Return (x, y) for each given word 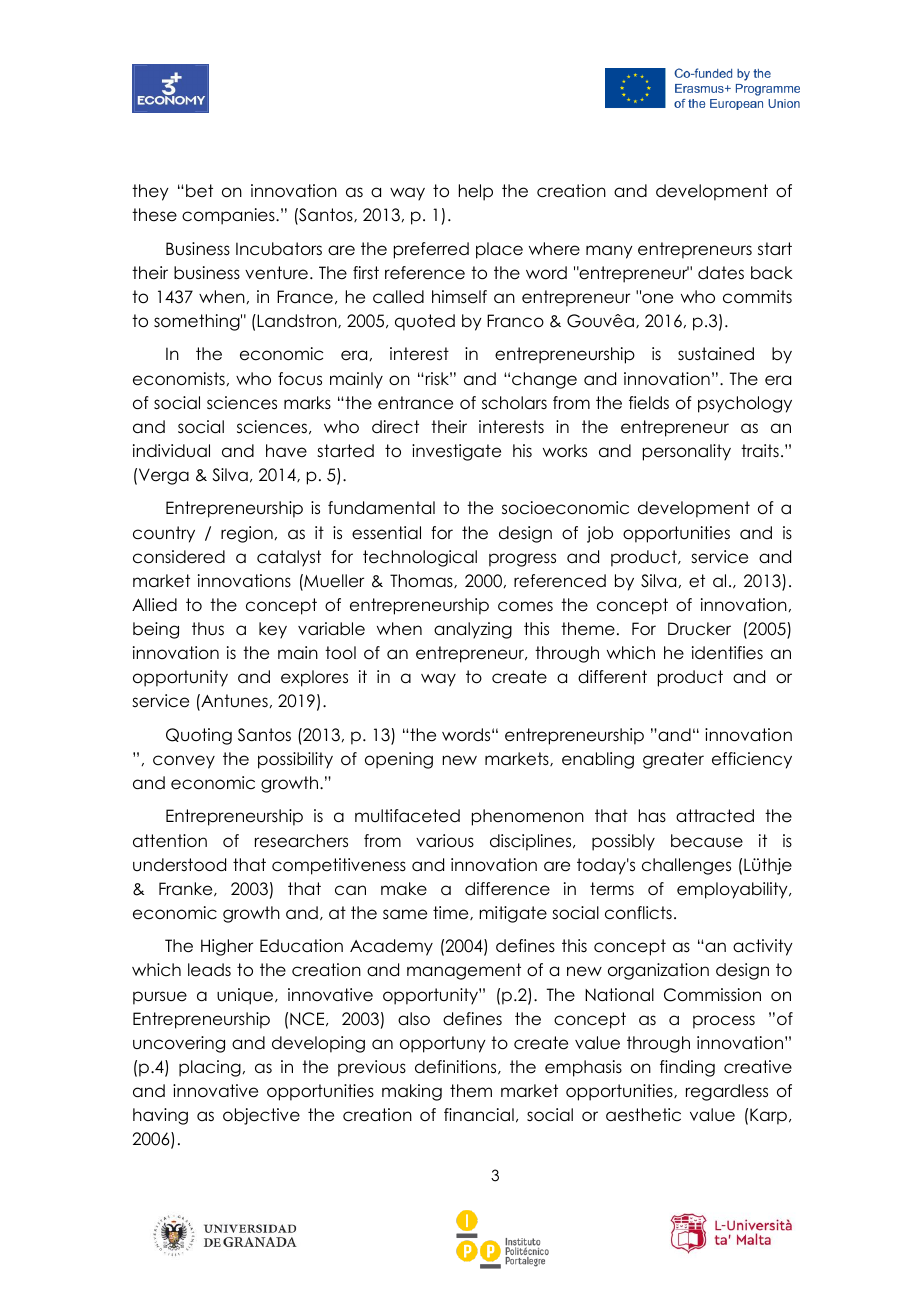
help (476, 192)
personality (687, 452)
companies (229, 216)
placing (210, 1068)
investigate (456, 452)
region (247, 534)
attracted (715, 816)
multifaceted (407, 816)
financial (479, 1115)
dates (721, 273)
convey (184, 762)
